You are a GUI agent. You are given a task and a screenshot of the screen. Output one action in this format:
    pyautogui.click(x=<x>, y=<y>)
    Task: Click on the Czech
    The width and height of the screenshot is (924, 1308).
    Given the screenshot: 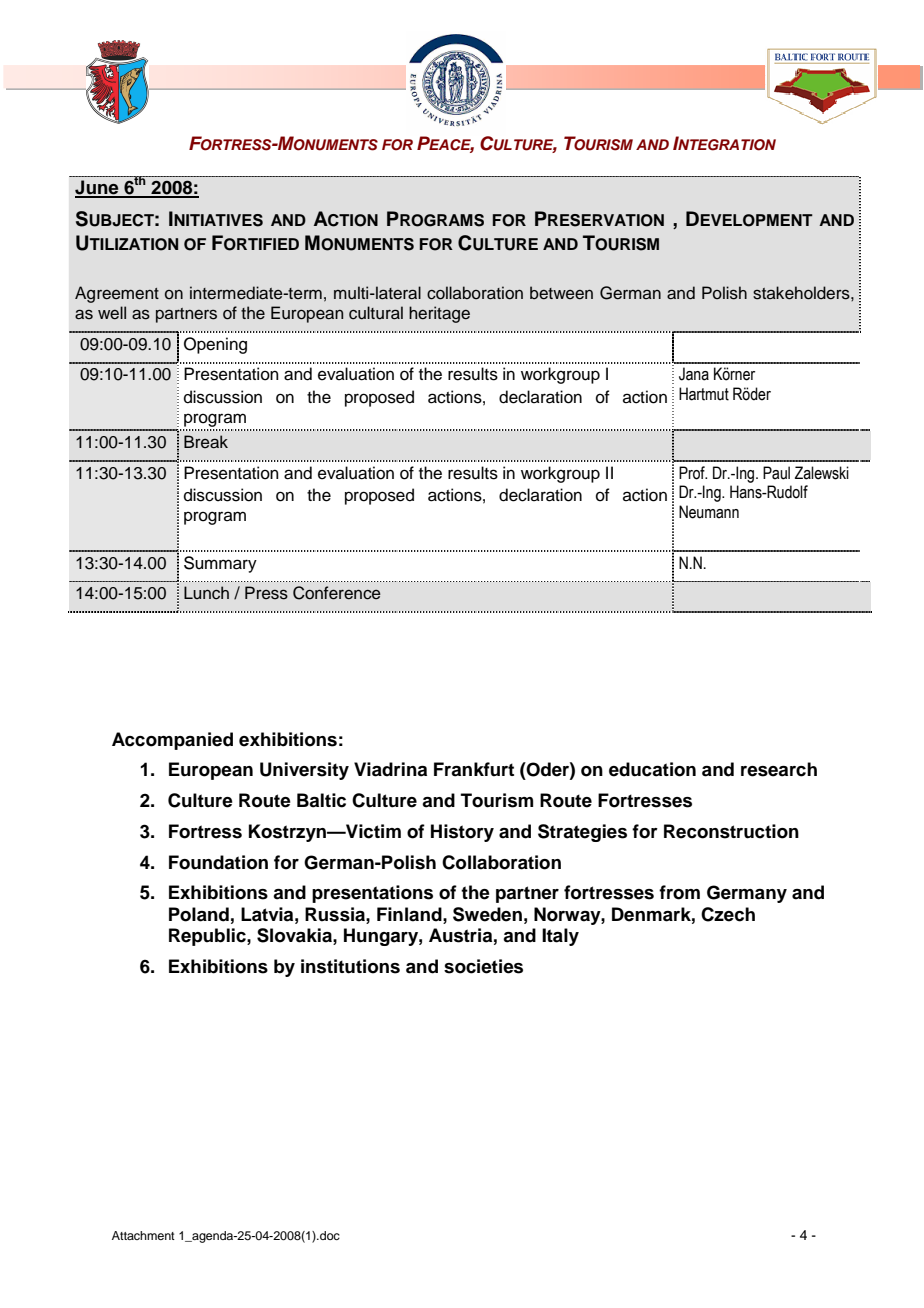 What is the action you would take?
    pyautogui.click(x=728, y=914)
